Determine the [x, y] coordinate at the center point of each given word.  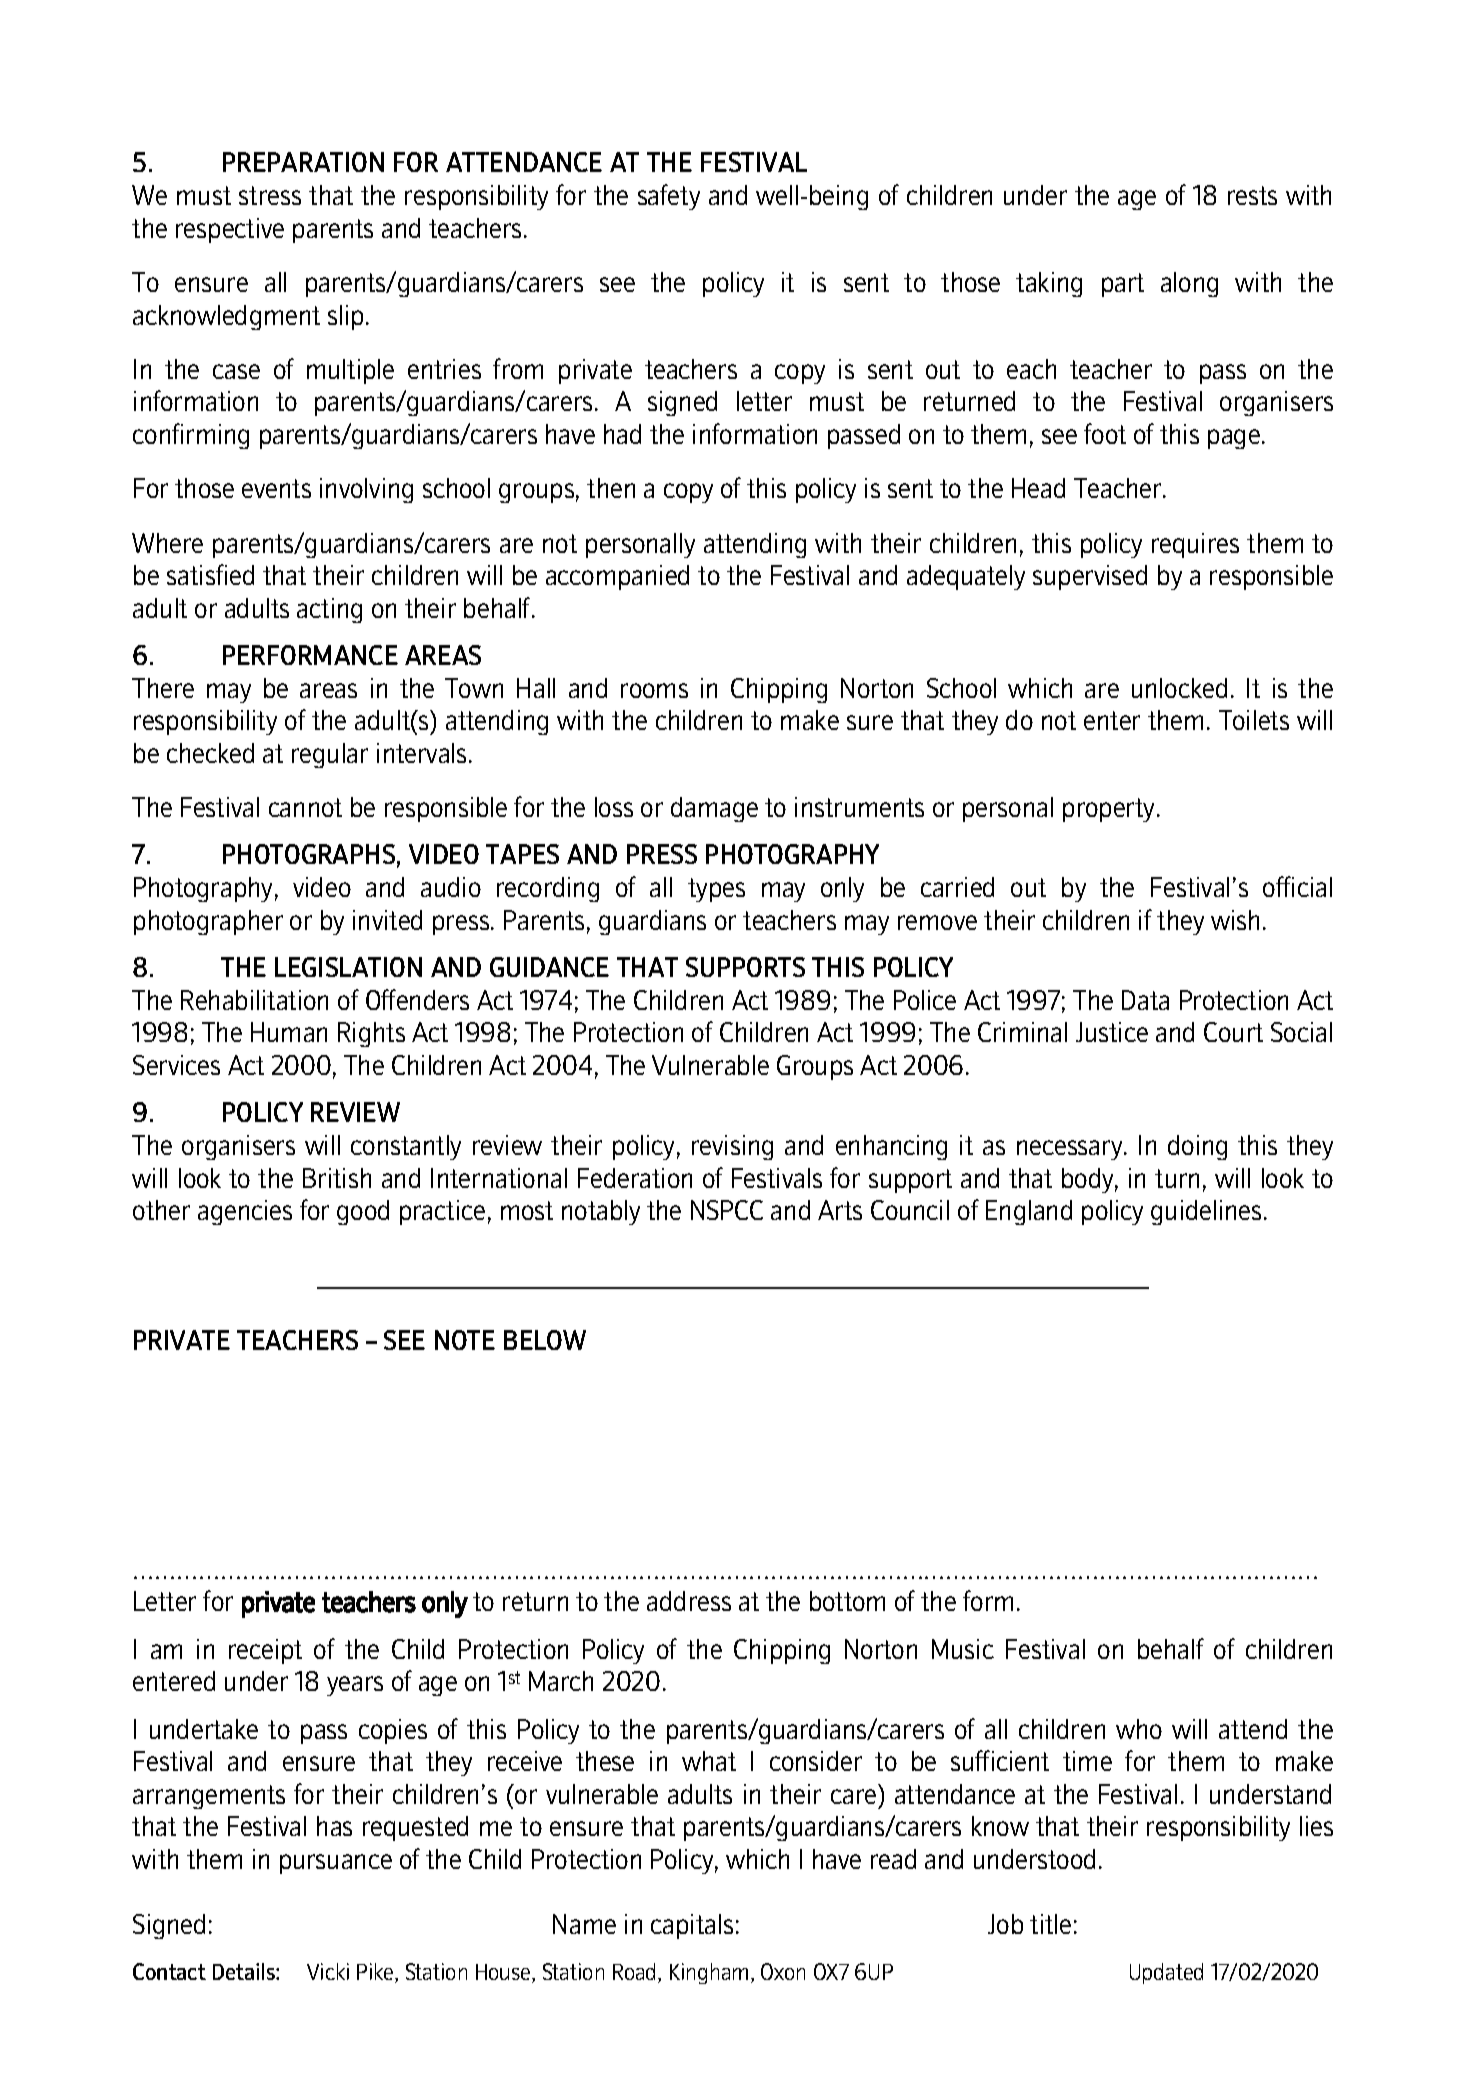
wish [1235, 920]
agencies [245, 1212]
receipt [265, 1651]
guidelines [1206, 1212]
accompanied [617, 577]
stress [270, 195]
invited [387, 920]
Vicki [328, 1971]
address [689, 1601]
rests [1252, 195]
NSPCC [727, 1210]
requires [1195, 545]
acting [329, 610]
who [1139, 1729]
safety [669, 197]
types [716, 890]
